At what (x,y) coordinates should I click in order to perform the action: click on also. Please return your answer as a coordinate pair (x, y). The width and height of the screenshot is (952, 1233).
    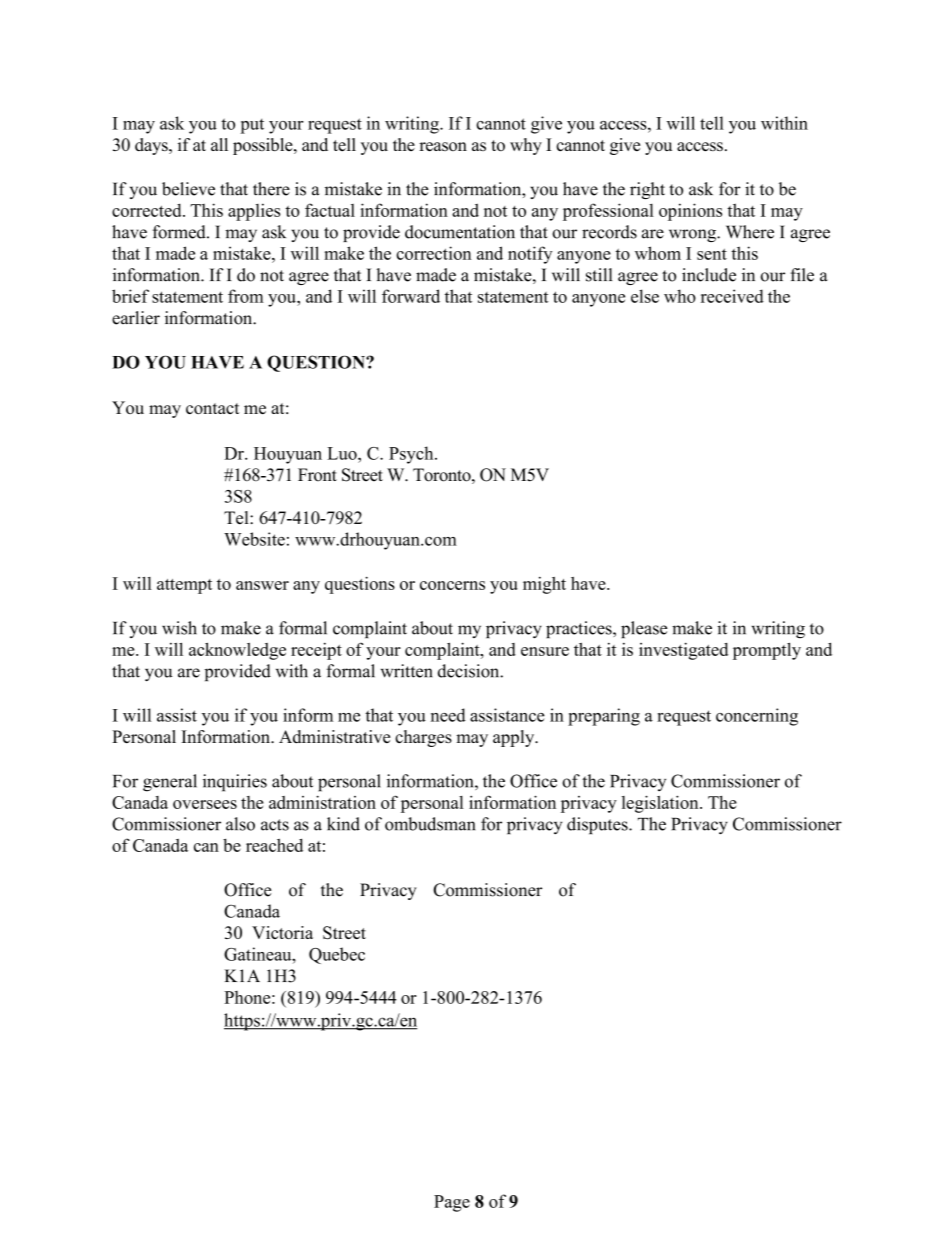
    Looking at the image, I should click on (240, 824).
